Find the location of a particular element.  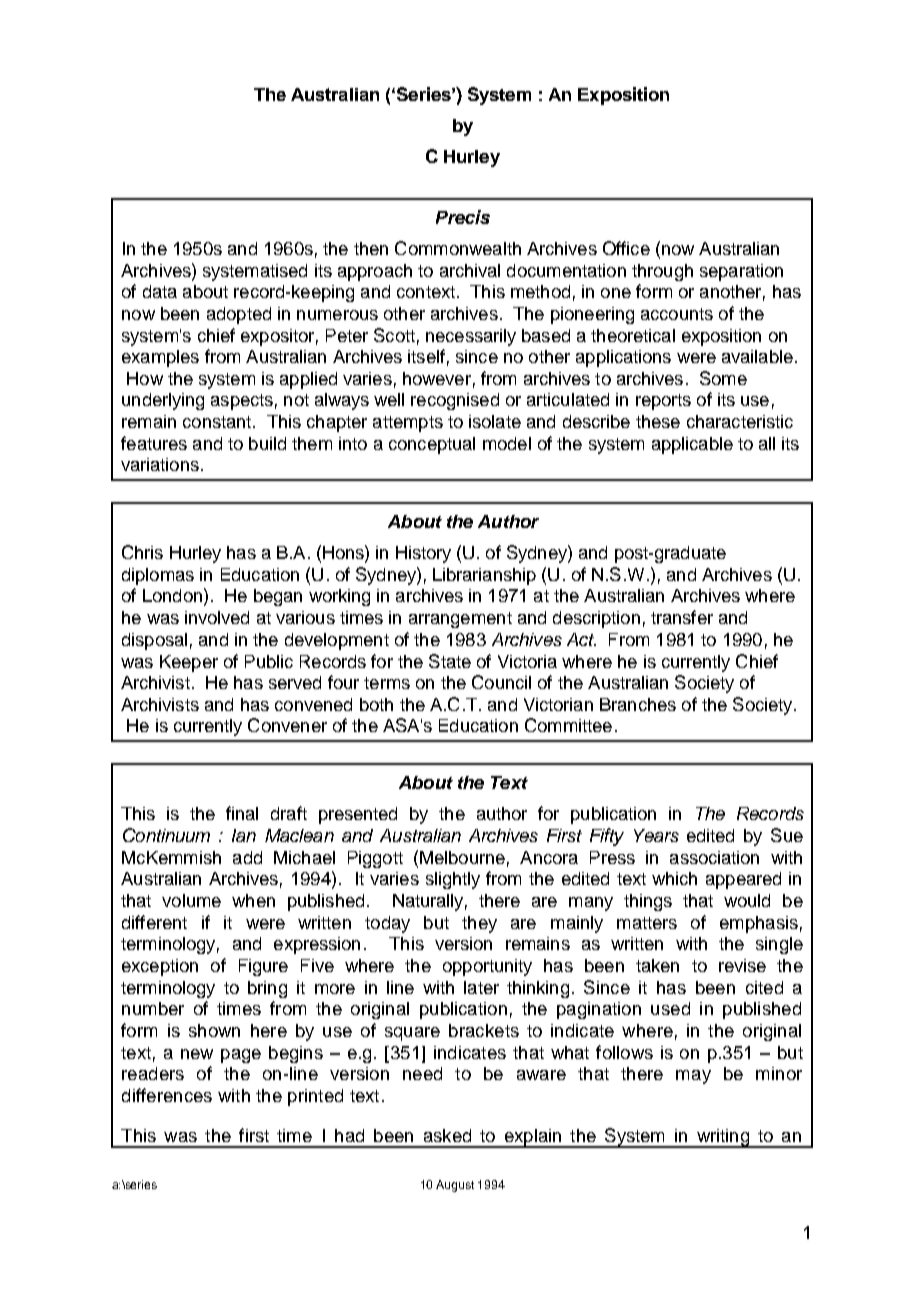

conceptual is located at coordinates (432, 445).
